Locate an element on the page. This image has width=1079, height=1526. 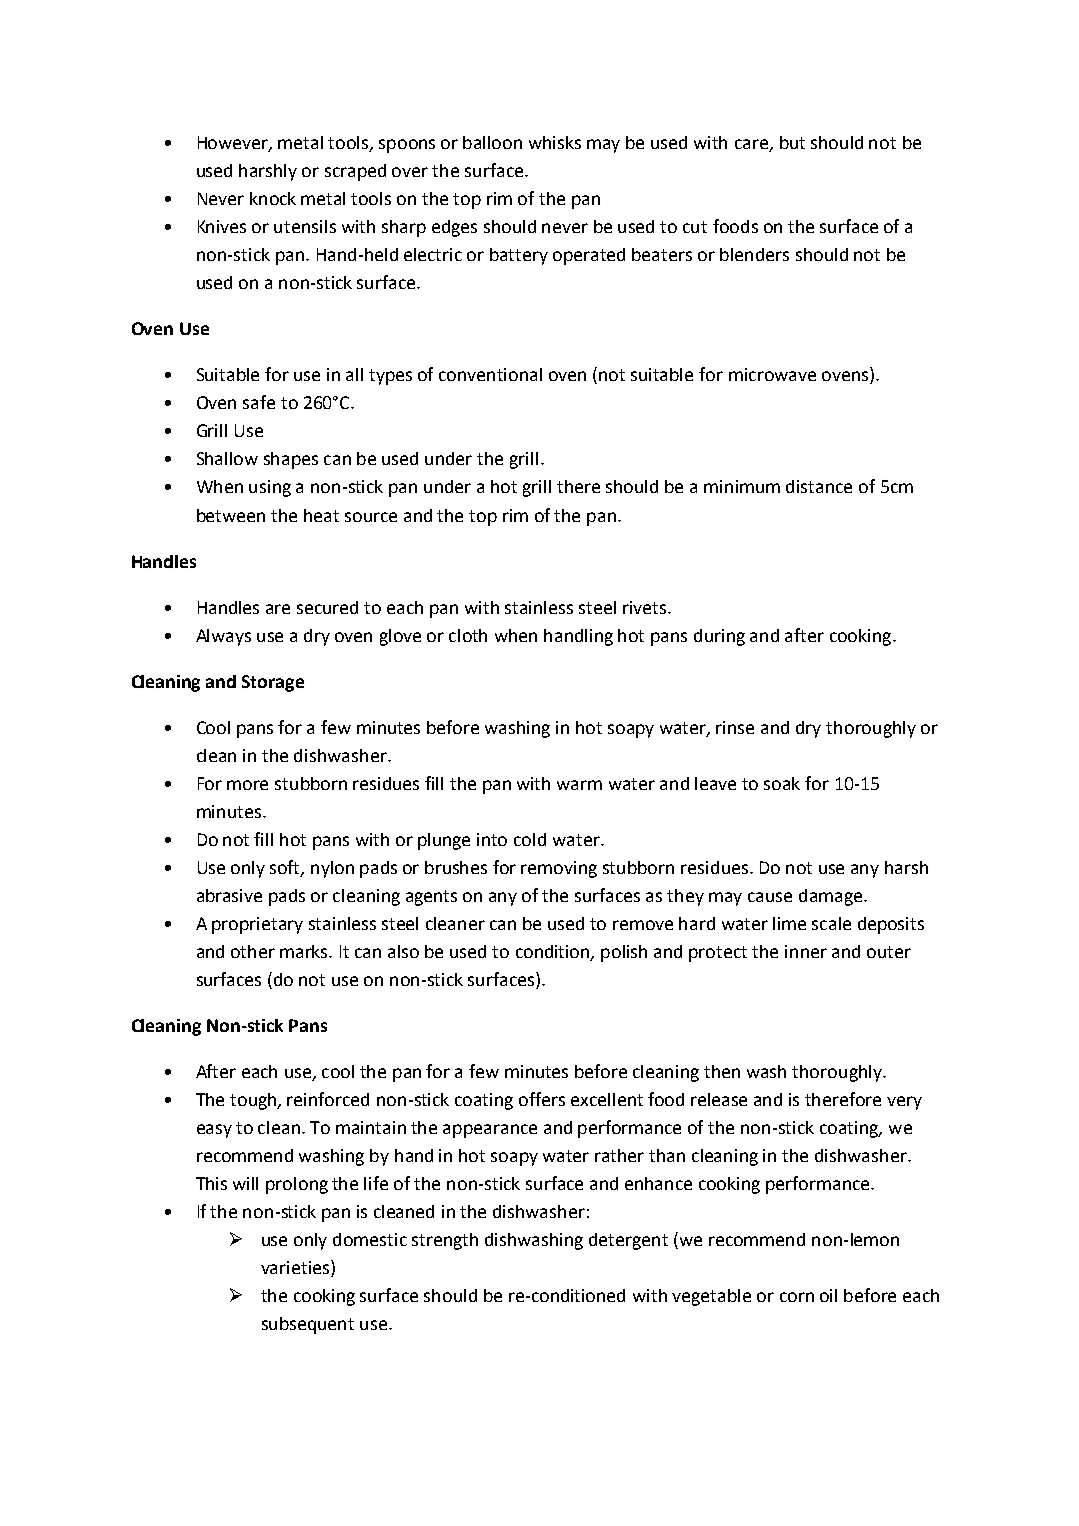
offers is located at coordinates (542, 1099).
